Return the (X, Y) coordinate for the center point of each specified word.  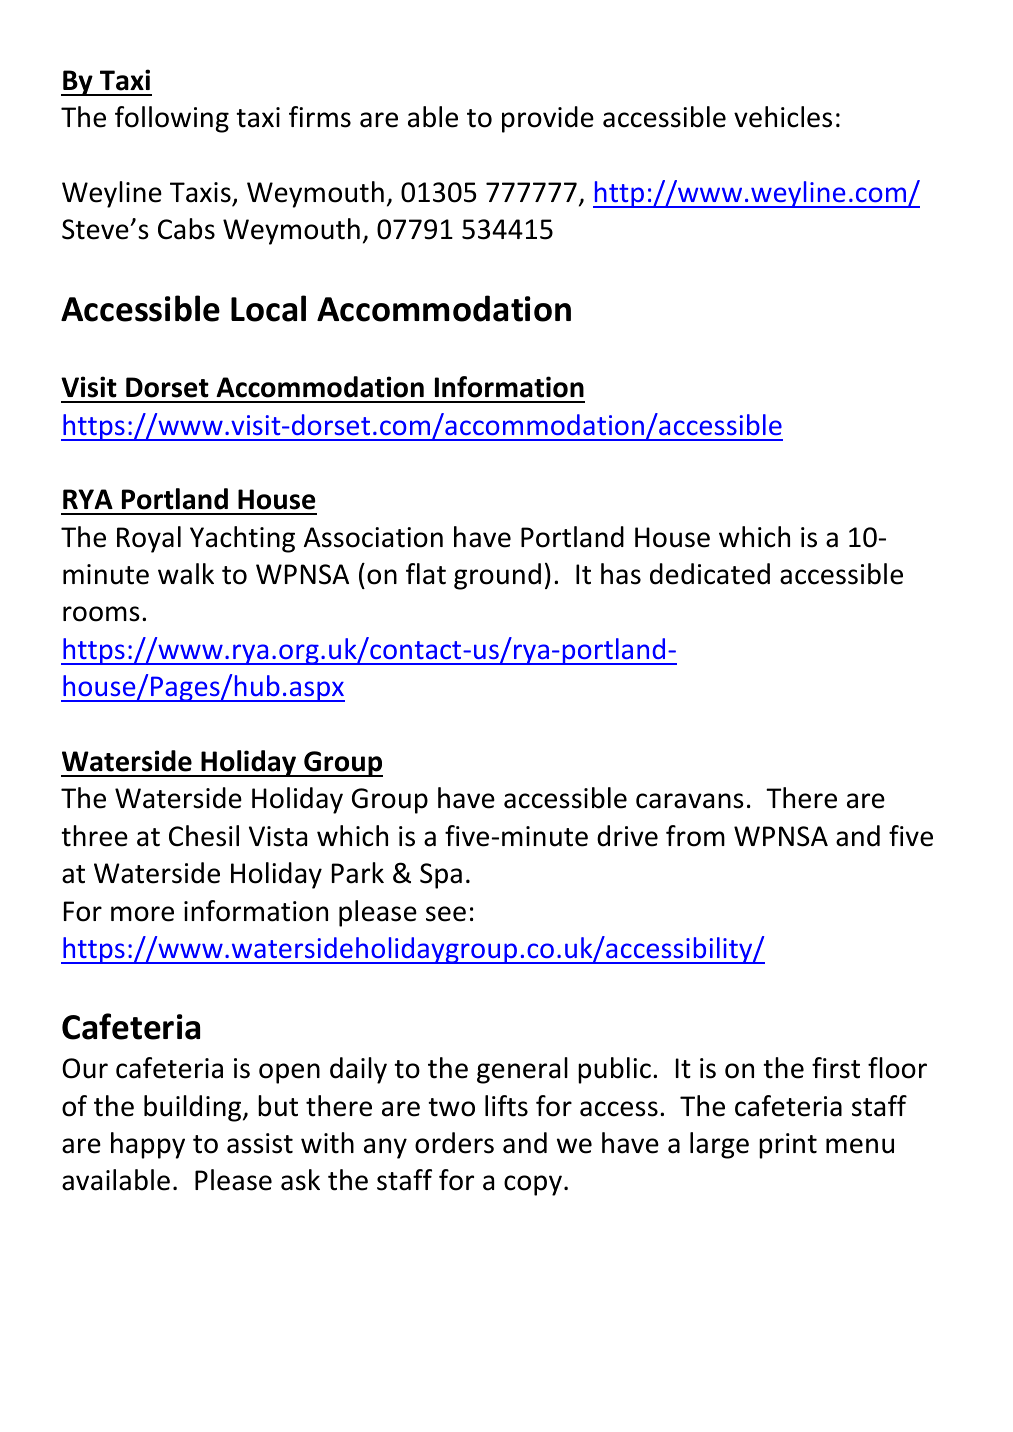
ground (497, 576)
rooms (101, 614)
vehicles (783, 117)
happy (148, 1145)
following (172, 119)
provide (548, 119)
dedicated (710, 574)
